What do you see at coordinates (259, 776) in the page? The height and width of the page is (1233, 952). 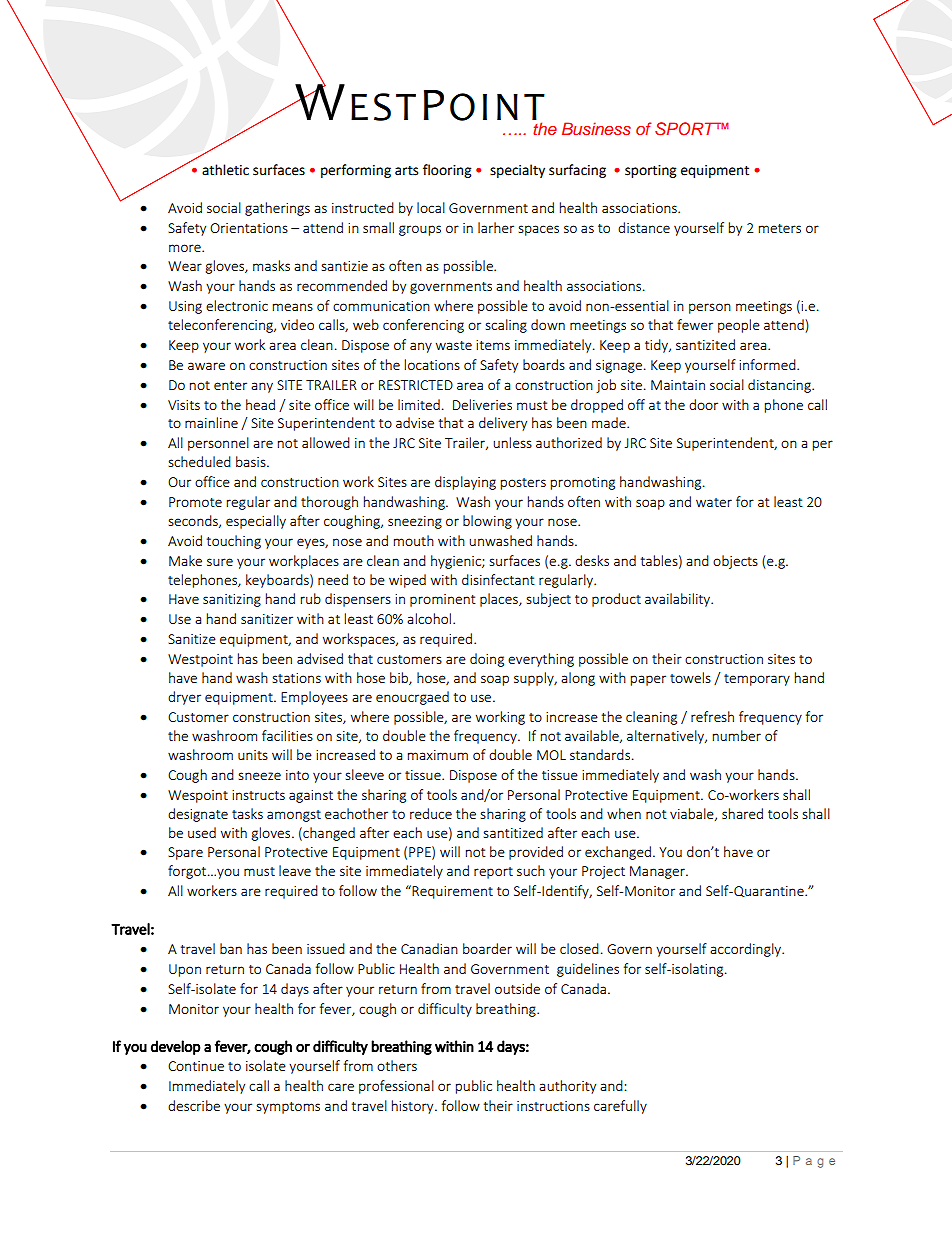 I see `sneeze` at bounding box center [259, 776].
